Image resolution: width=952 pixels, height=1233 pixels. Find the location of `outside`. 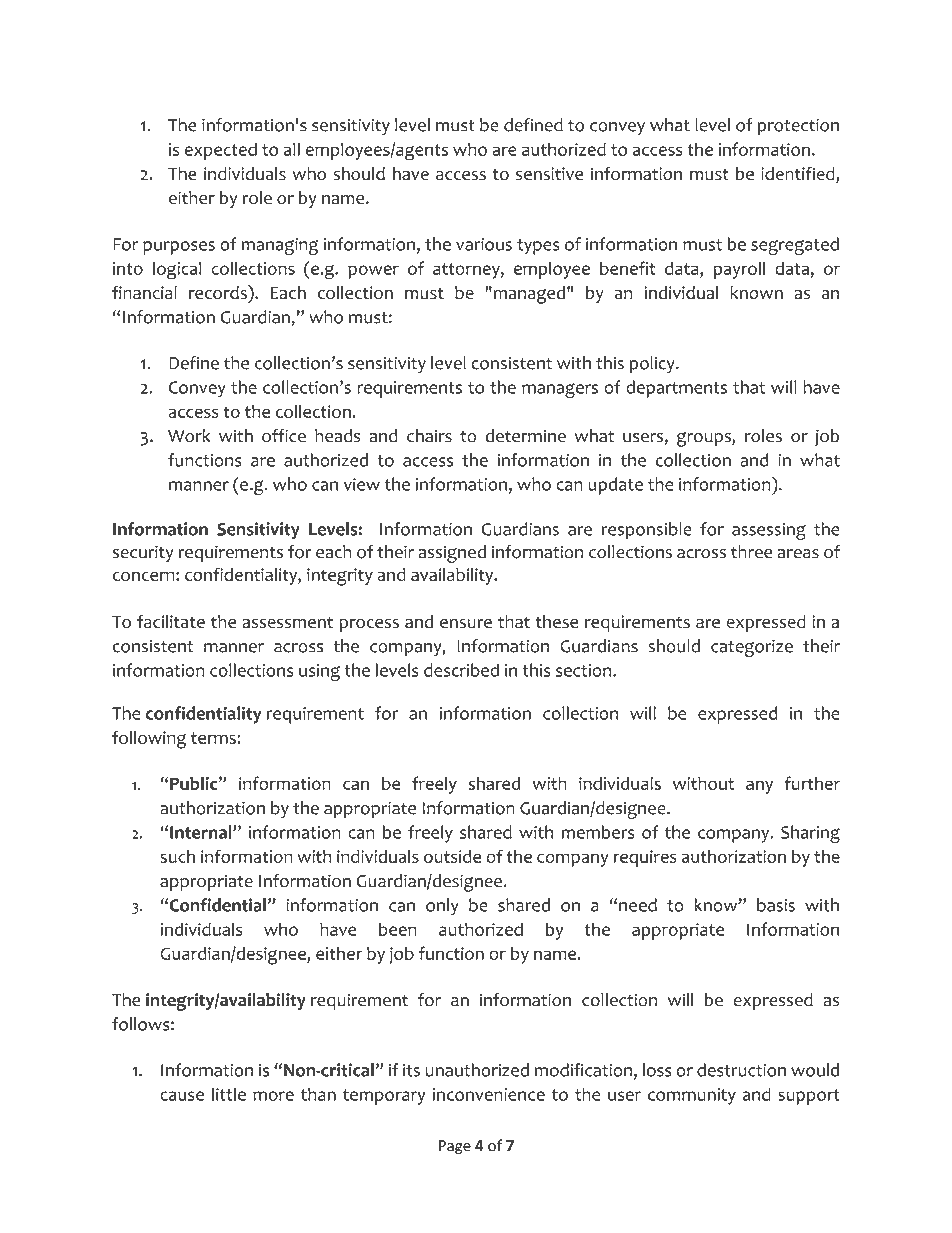

outside is located at coordinates (452, 856).
